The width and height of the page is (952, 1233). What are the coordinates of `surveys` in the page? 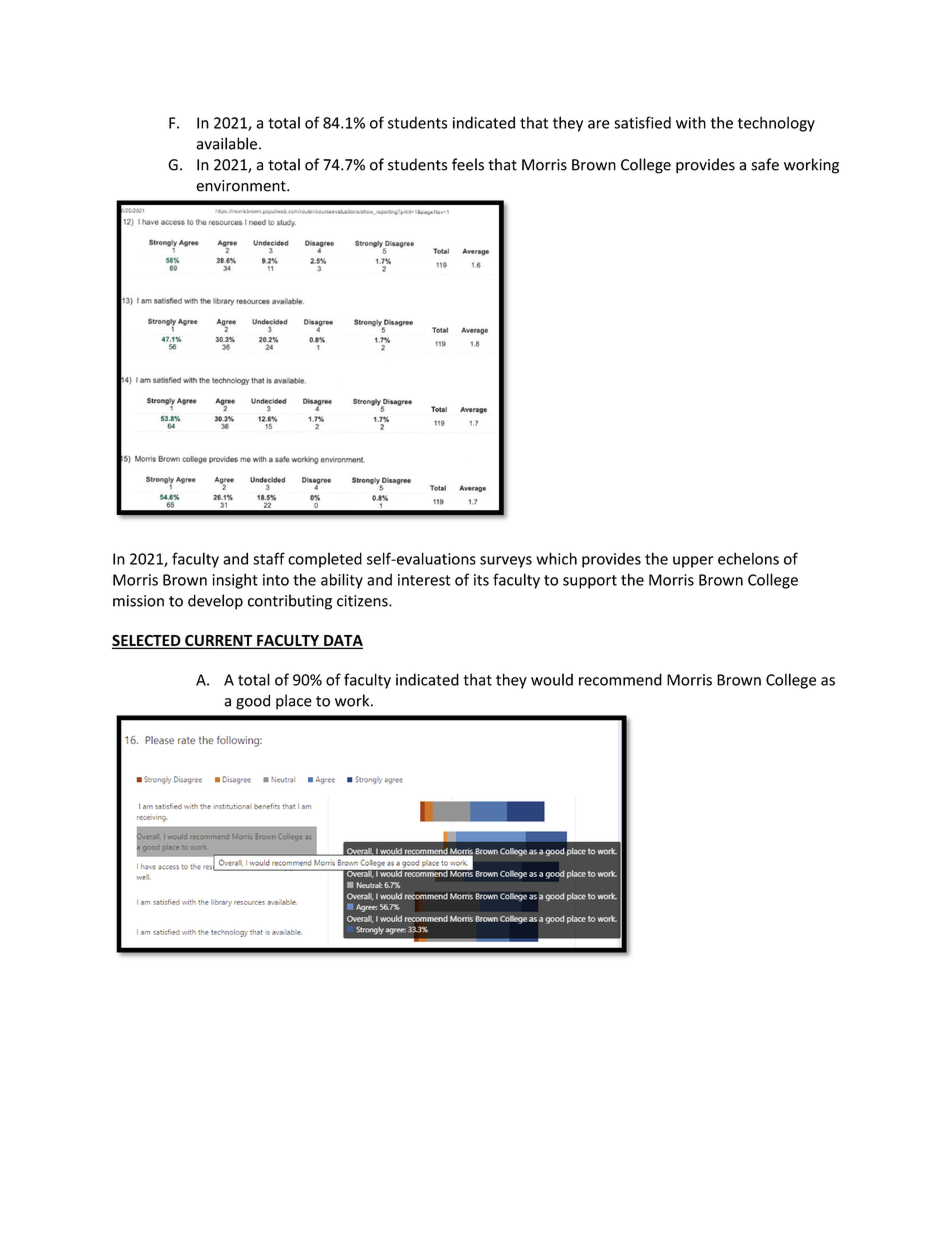 It's located at (506, 562).
